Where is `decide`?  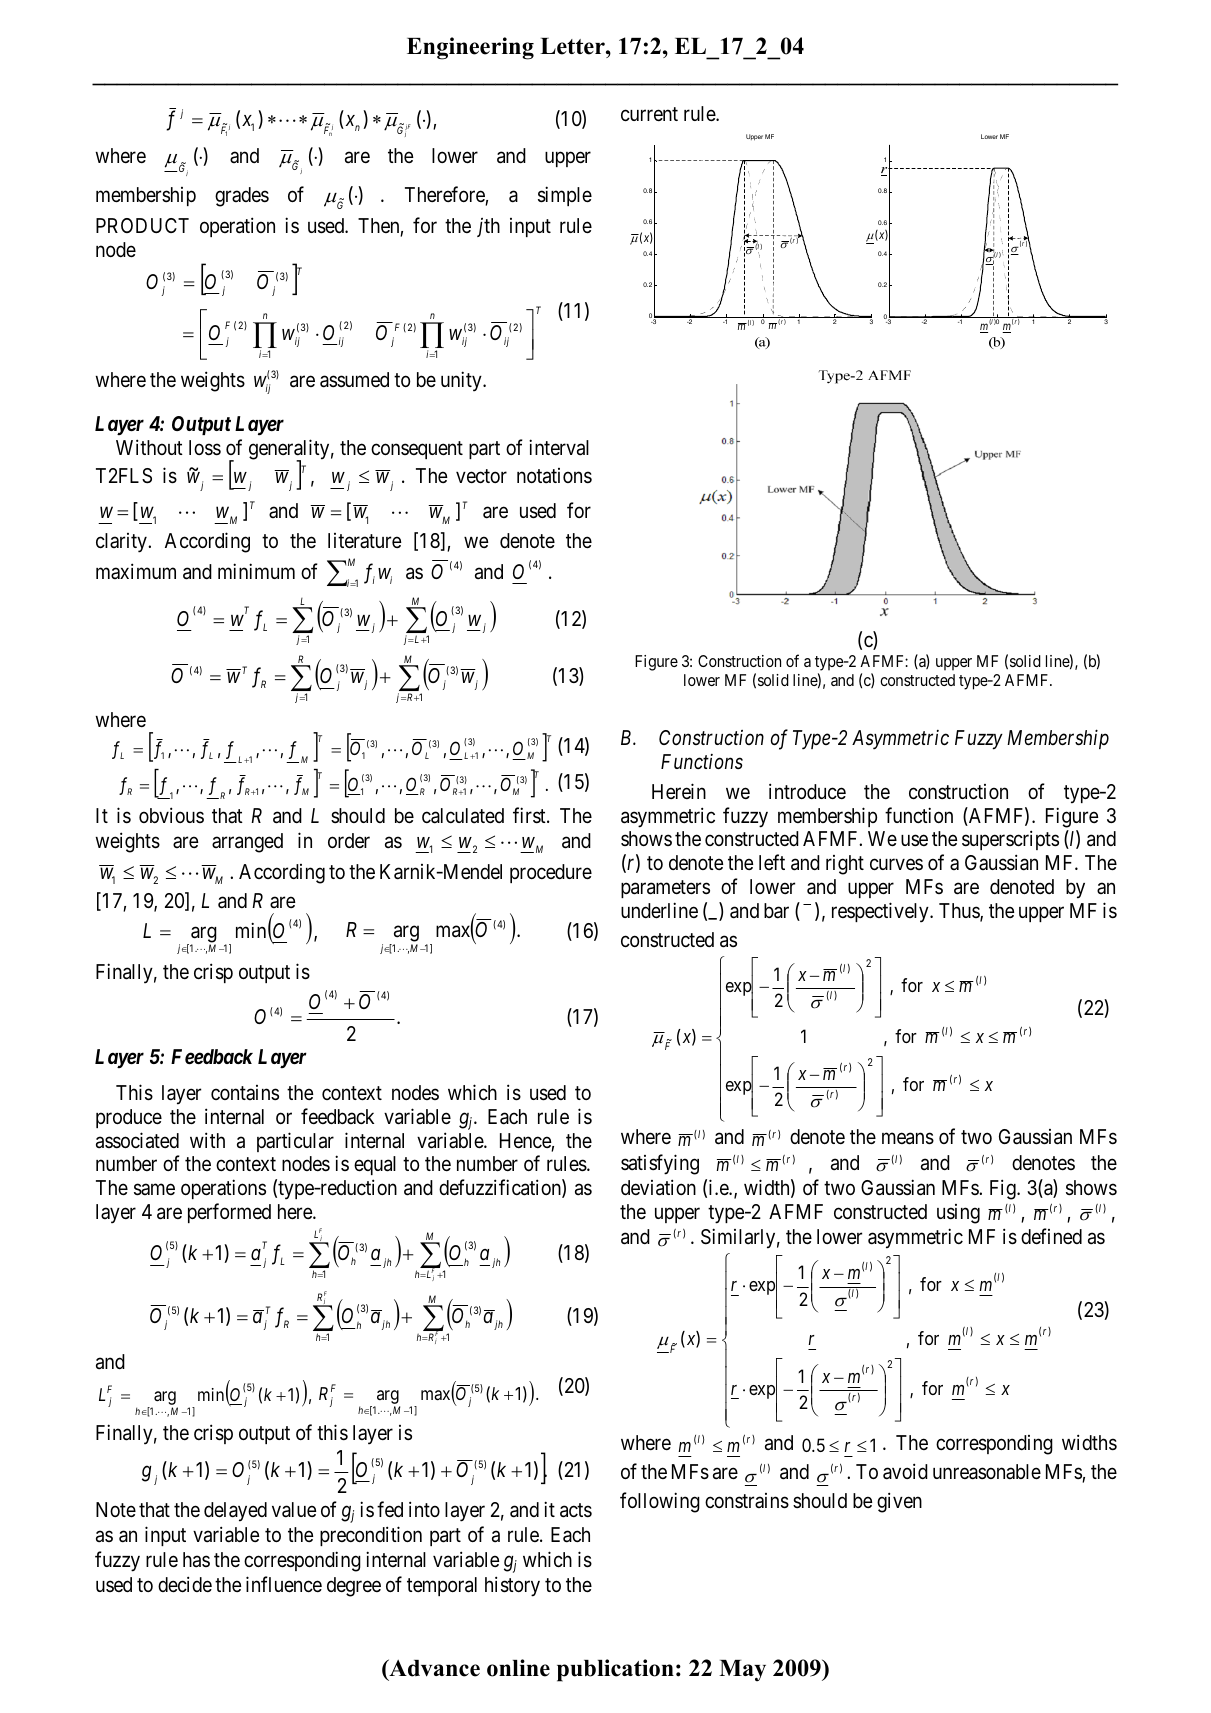
decide is located at coordinates (185, 1584).
